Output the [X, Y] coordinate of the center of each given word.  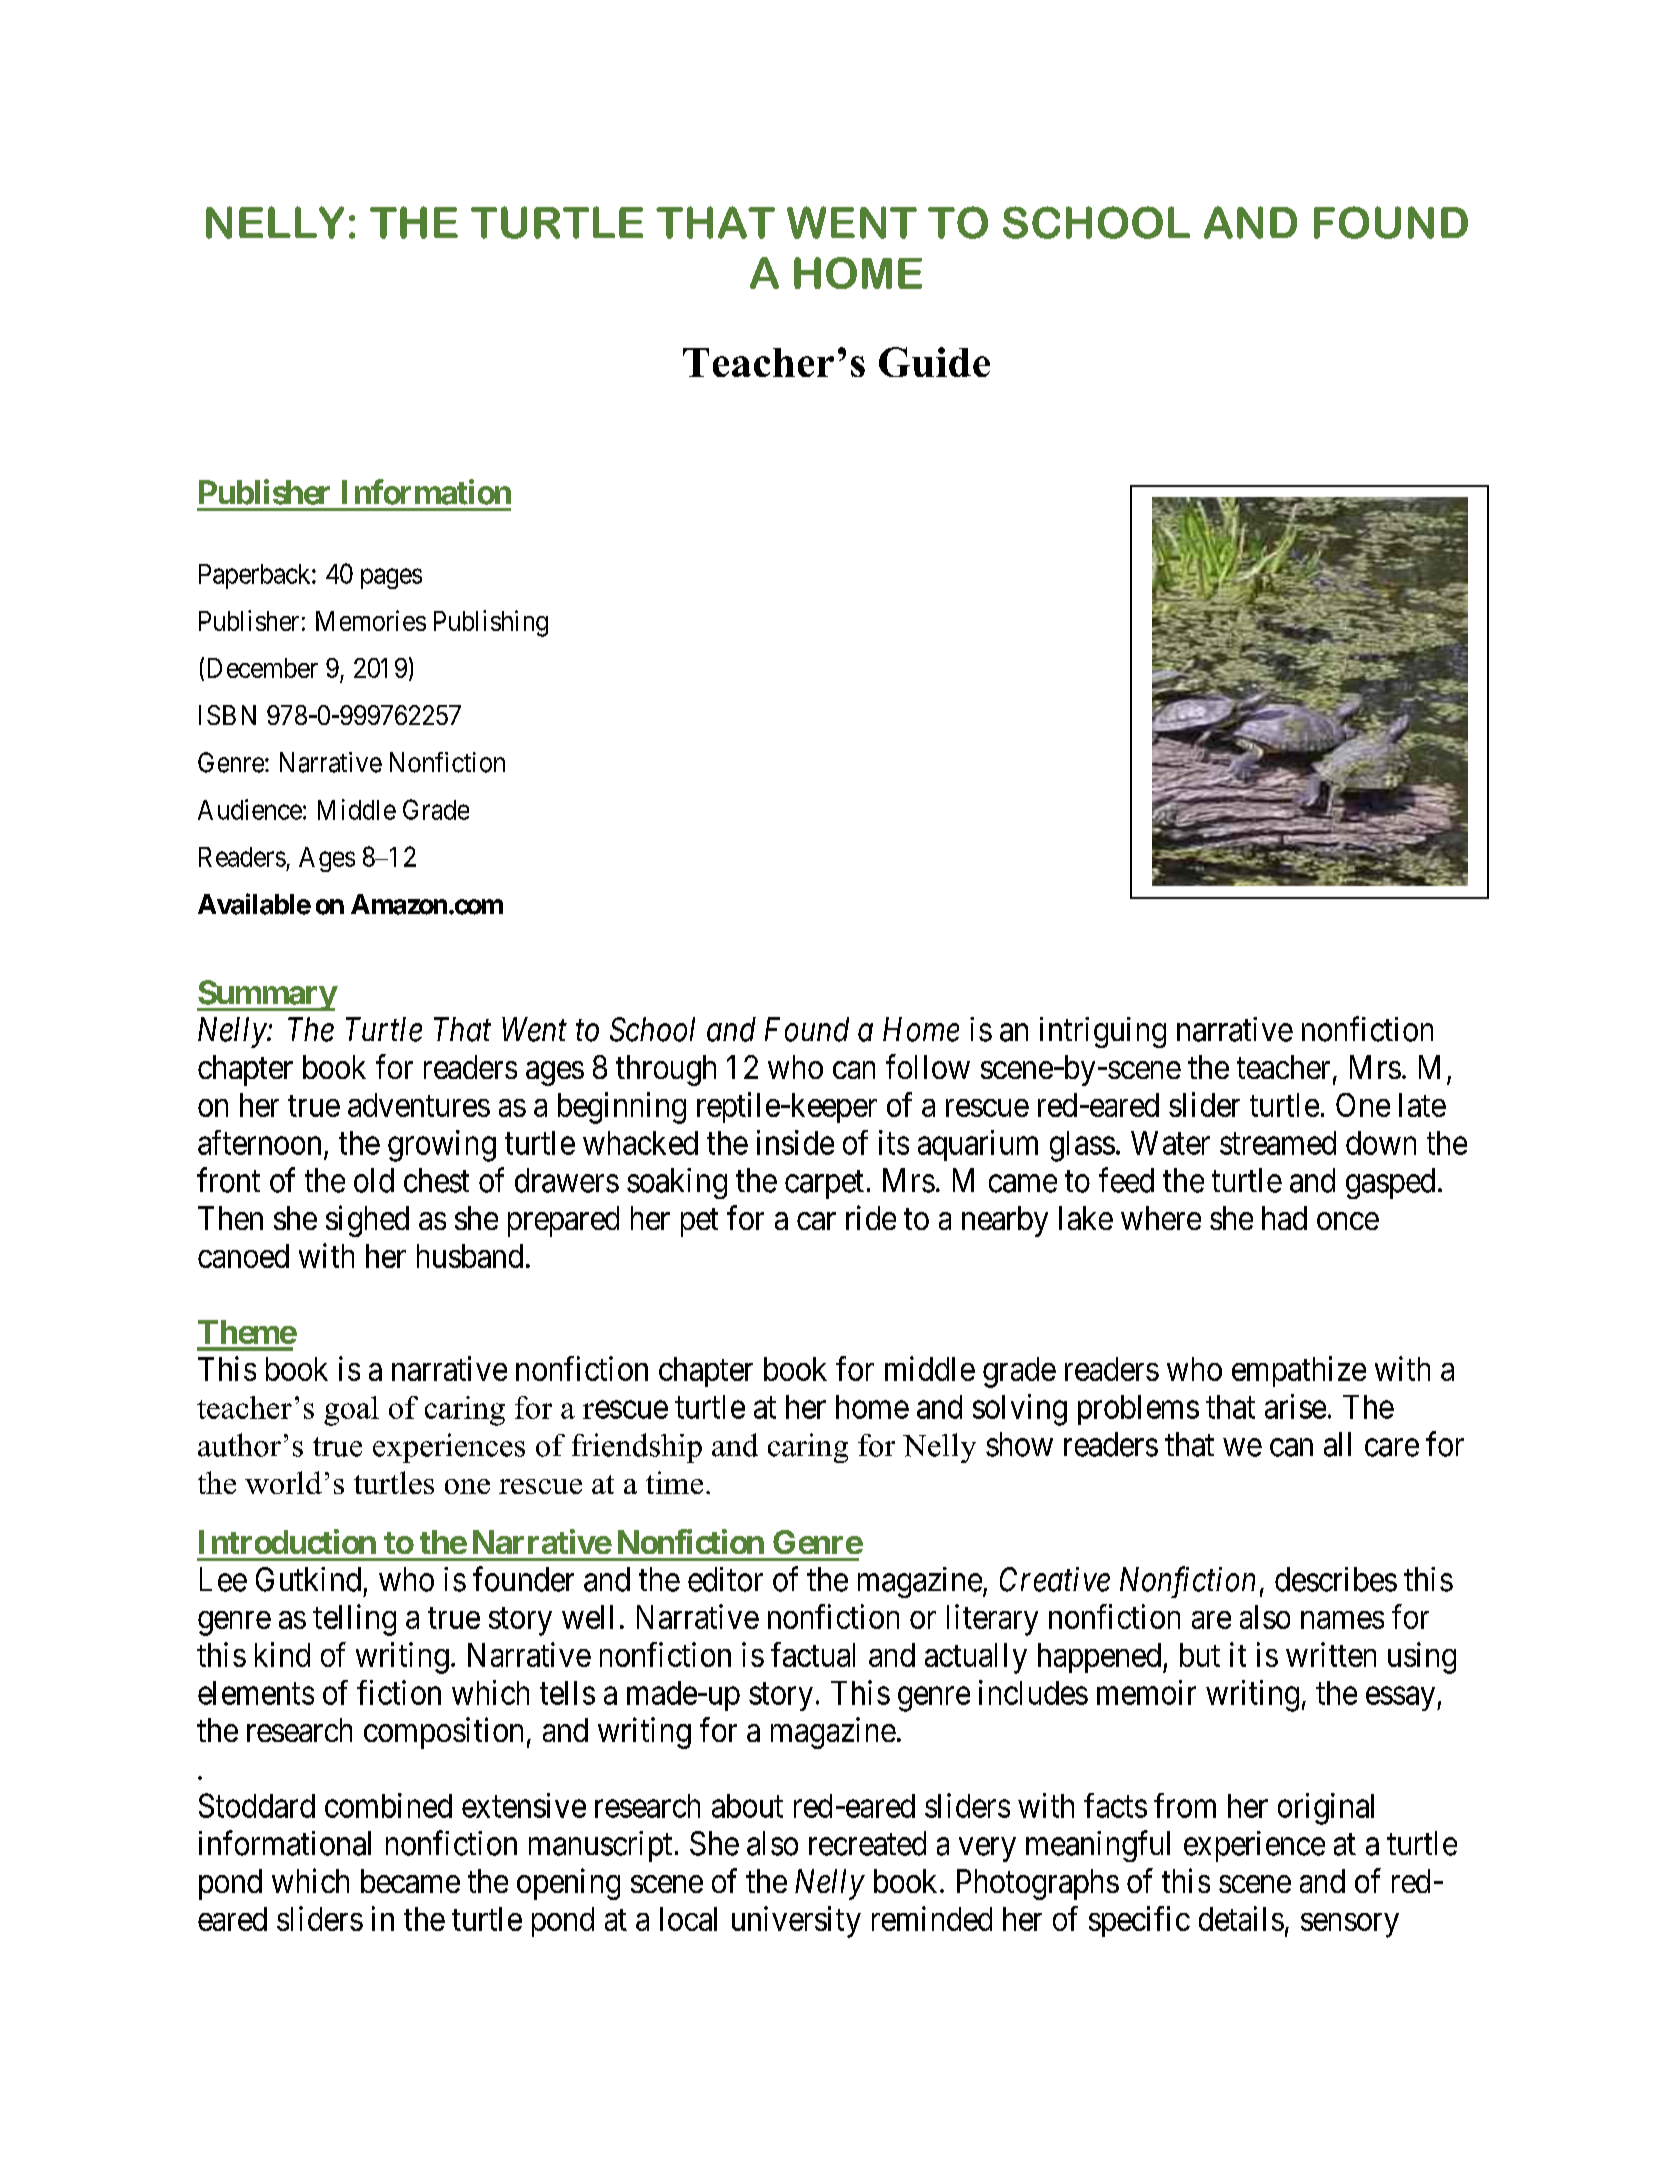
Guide [934, 362]
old [374, 1180]
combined [388, 1805]
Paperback [256, 576]
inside [795, 1142]
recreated [867, 1843]
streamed [1278, 1143]
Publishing [491, 623]
